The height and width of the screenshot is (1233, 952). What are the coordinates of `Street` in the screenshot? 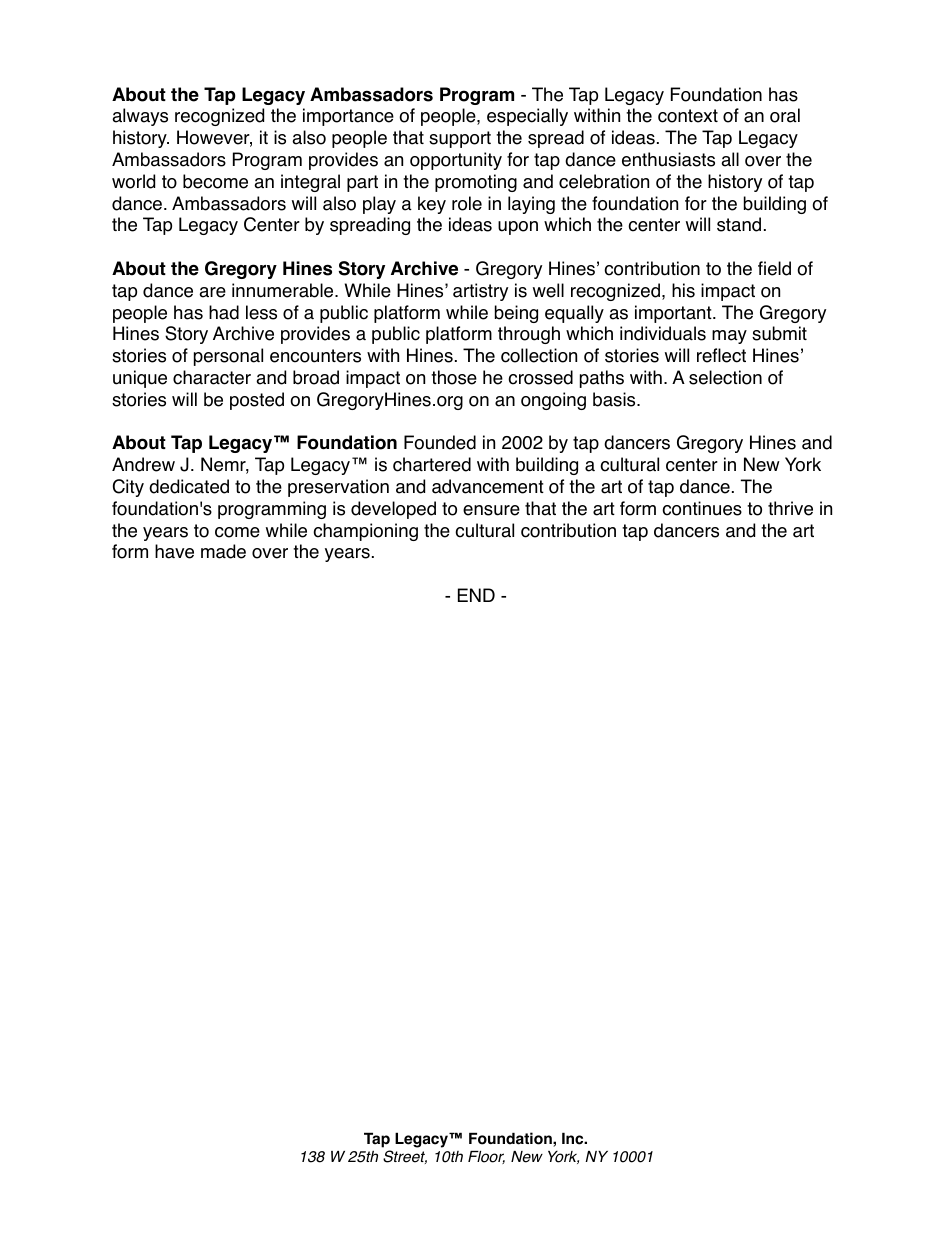 It's located at (405, 1157).
